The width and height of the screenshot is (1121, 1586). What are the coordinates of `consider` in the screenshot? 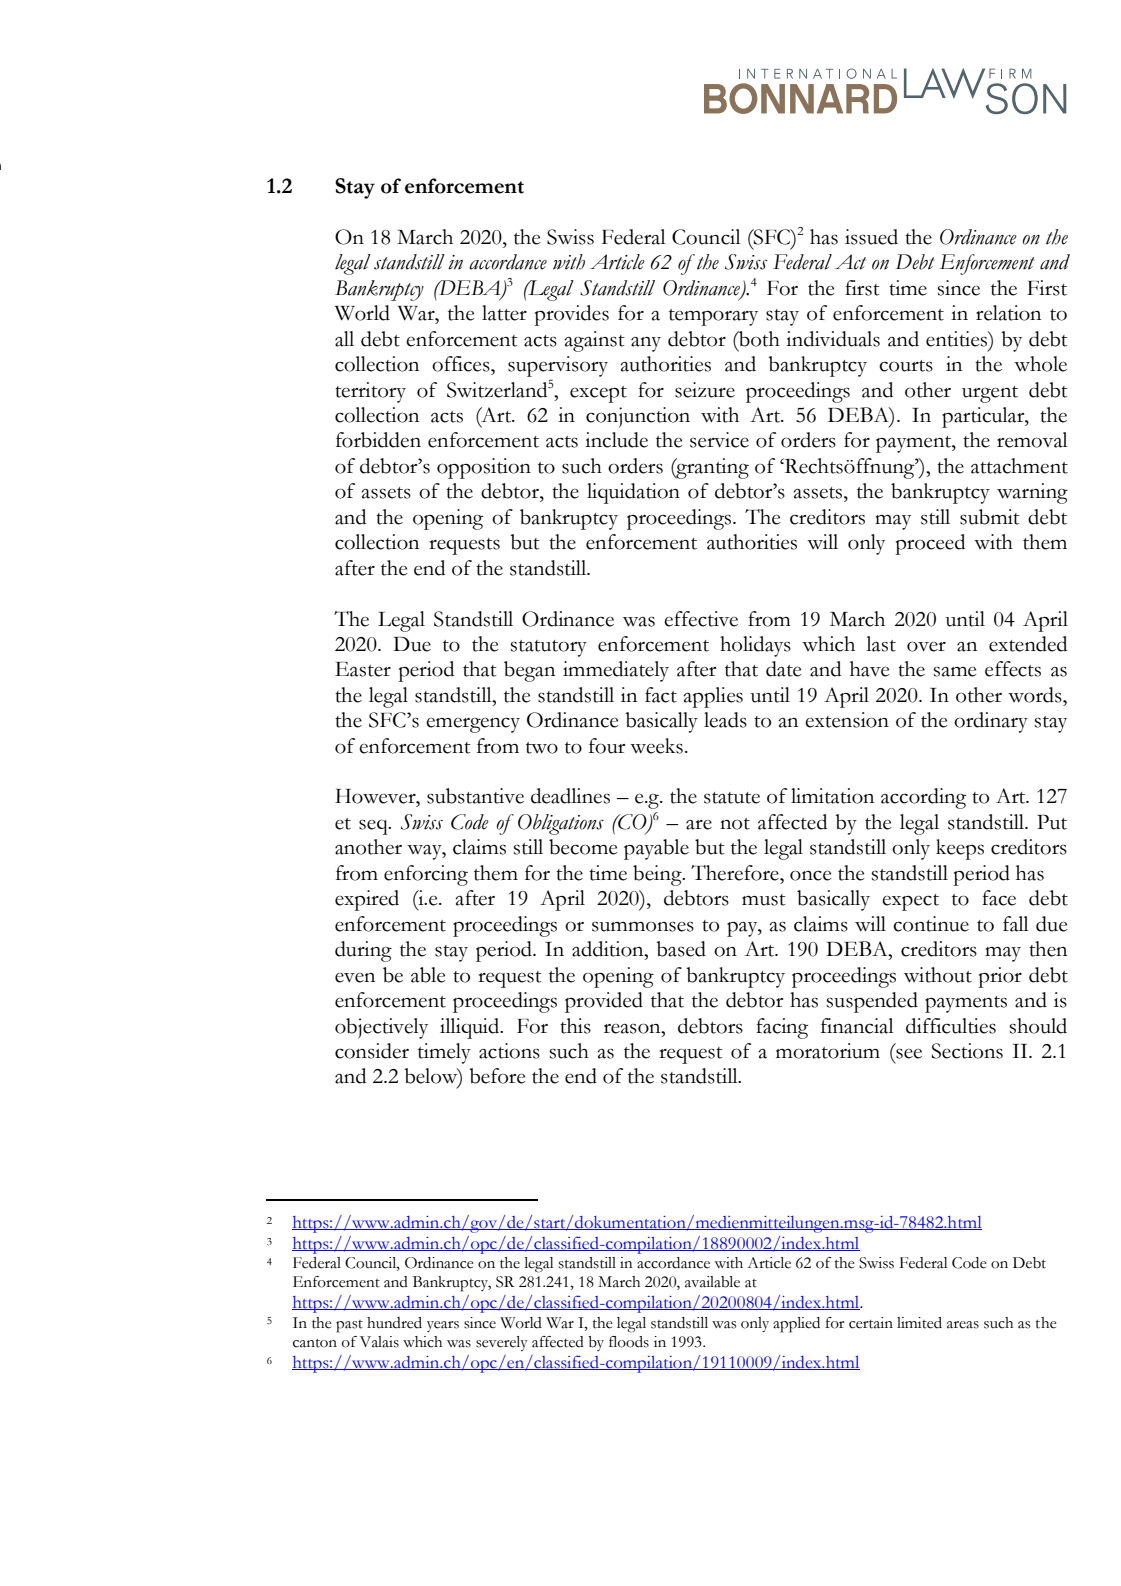 It's located at (372, 1051).
